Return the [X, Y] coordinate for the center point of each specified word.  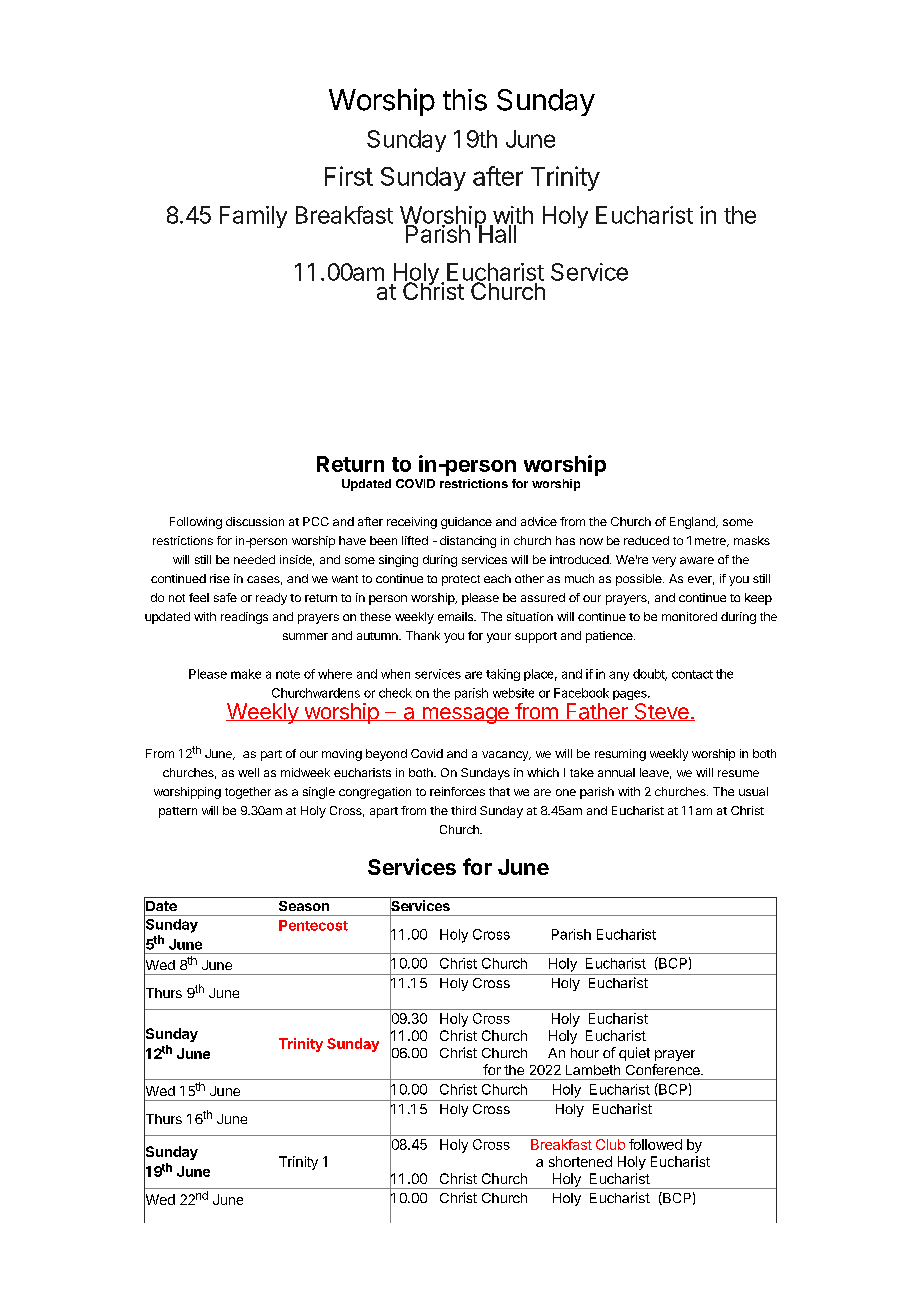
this [465, 100]
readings [244, 618]
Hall [497, 233]
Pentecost [313, 925]
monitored [689, 616]
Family [253, 217]
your [499, 638]
